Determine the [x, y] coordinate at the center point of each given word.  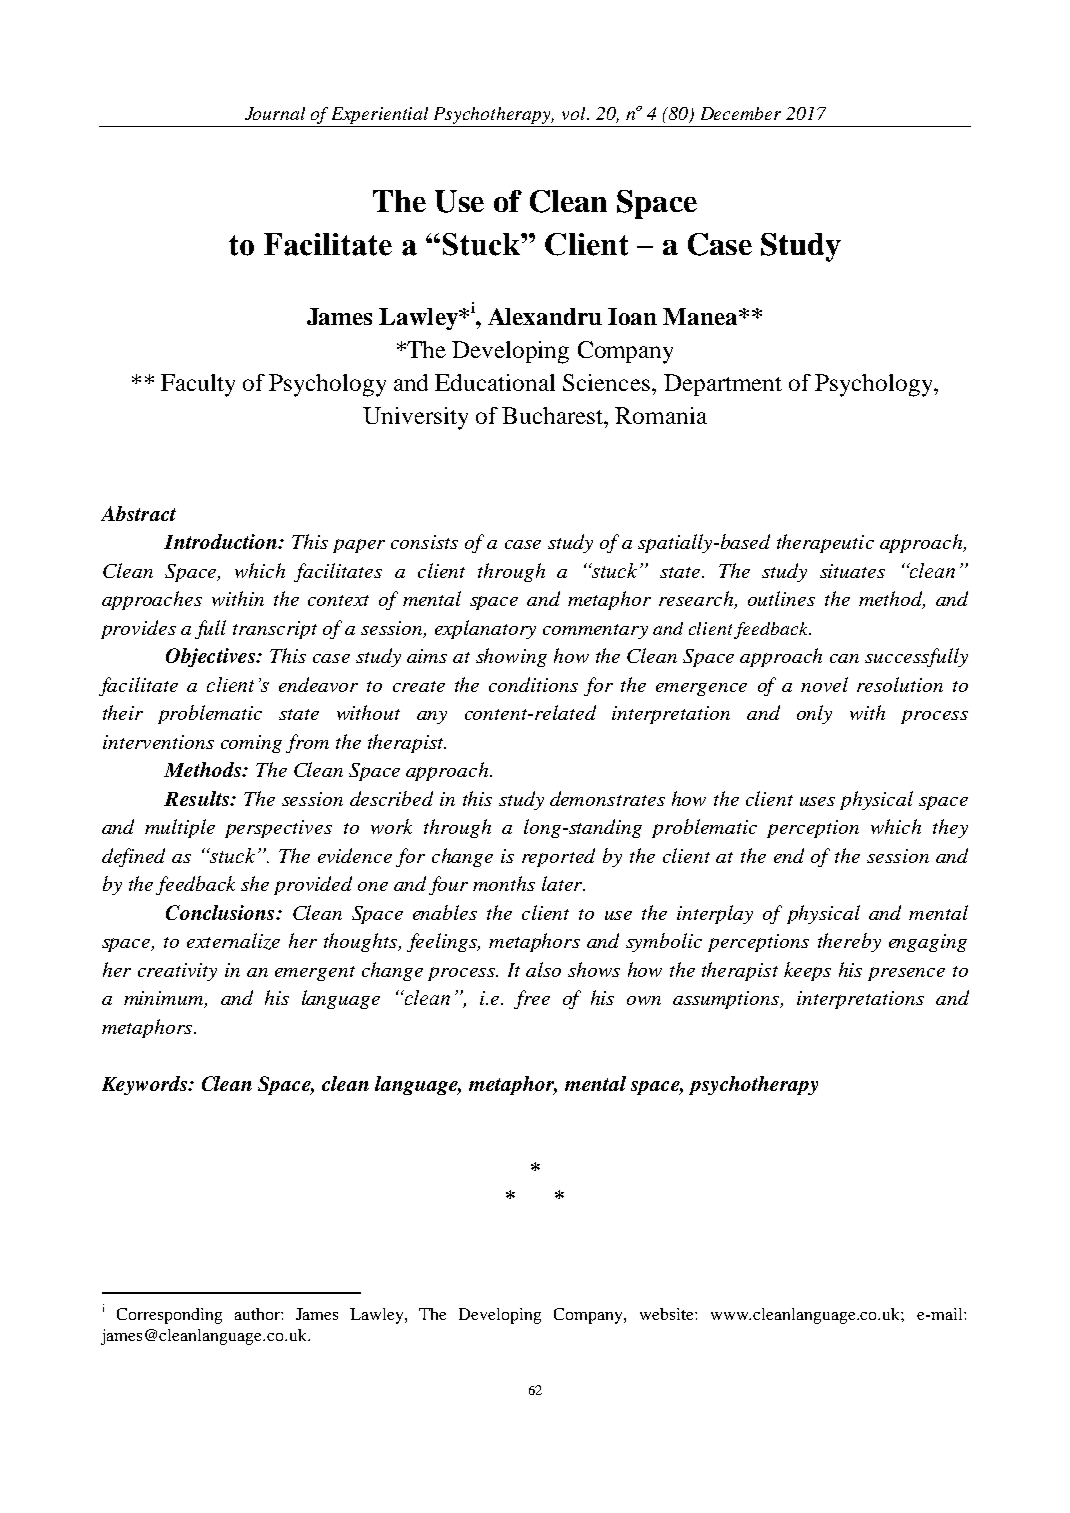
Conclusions [221, 912]
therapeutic [825, 543]
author [258, 1314]
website [668, 1314]
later [563, 883]
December [741, 113]
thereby [849, 942]
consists [424, 542]
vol [575, 113]
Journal [275, 113]
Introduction [221, 541]
